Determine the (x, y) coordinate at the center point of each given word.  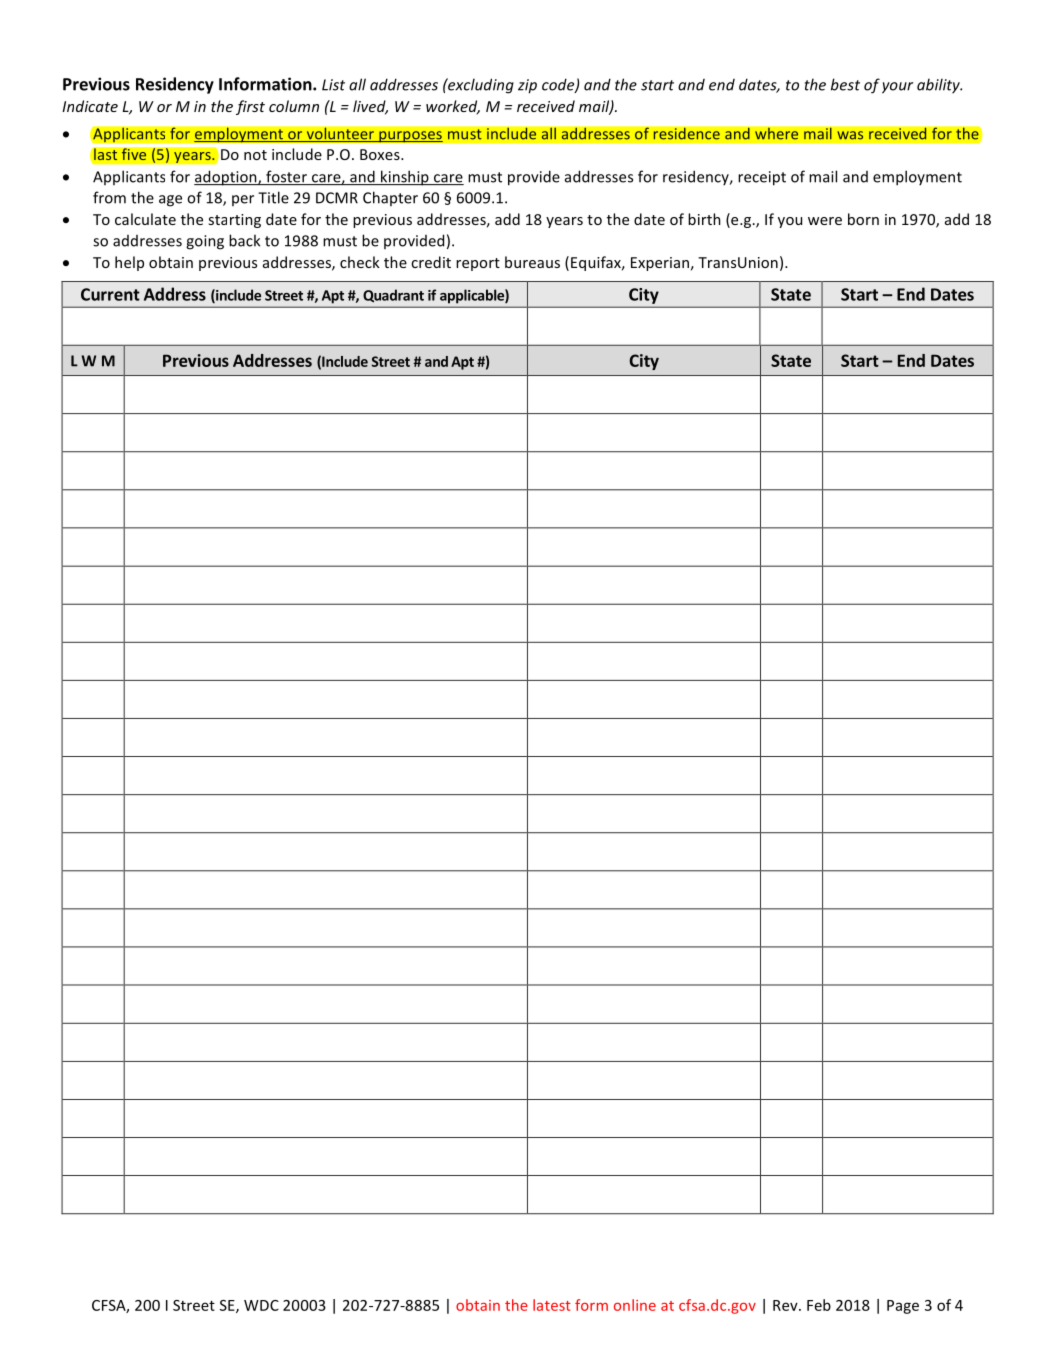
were (825, 221)
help (129, 263)
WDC (261, 1305)
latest (552, 1305)
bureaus (532, 262)
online (635, 1305)
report (478, 264)
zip (527, 86)
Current (110, 294)
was (850, 135)
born (863, 219)
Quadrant (393, 296)
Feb (819, 1305)
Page (903, 1307)
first (250, 107)
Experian (660, 264)
